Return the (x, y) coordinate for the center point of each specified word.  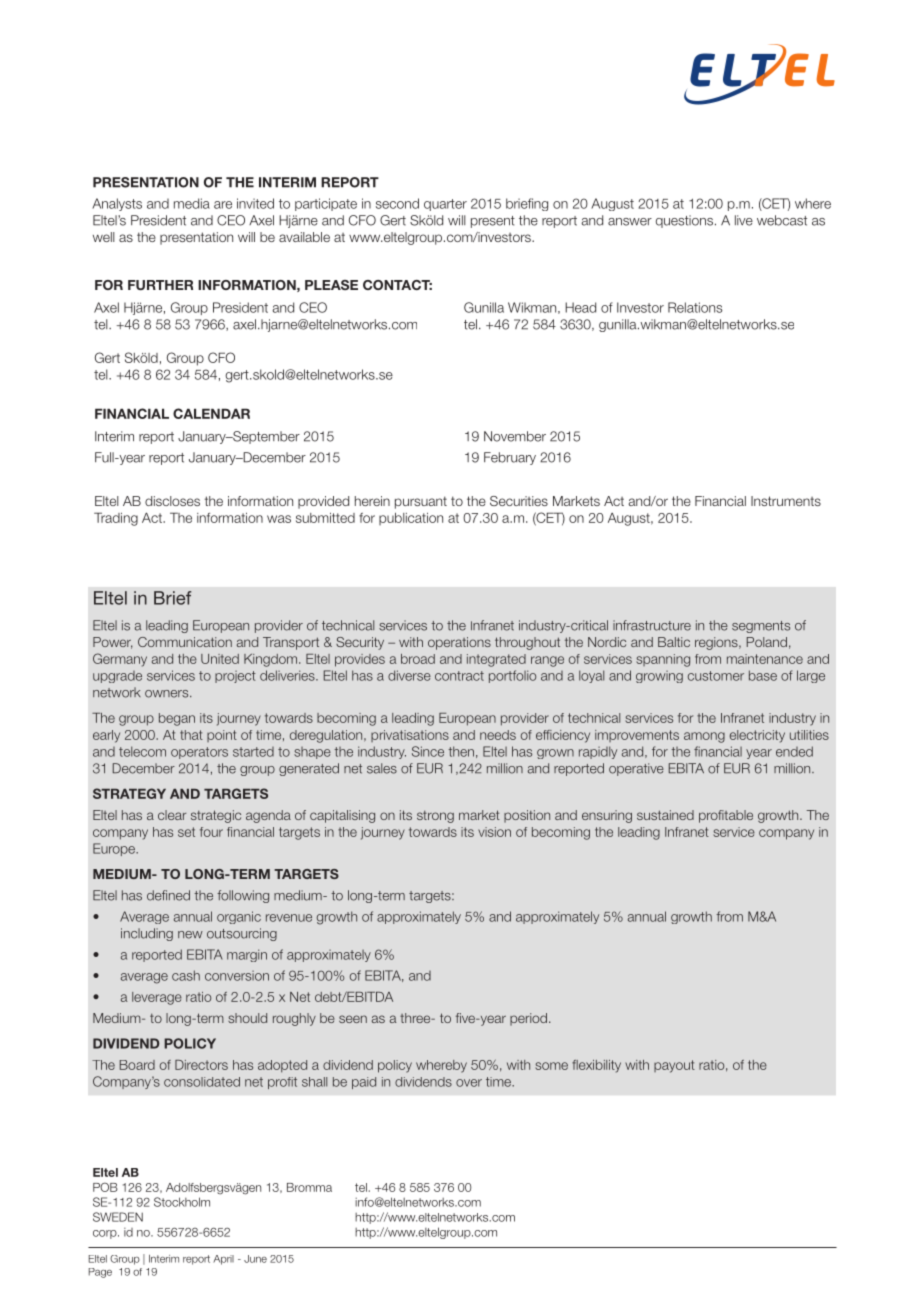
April (223, 1260)
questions (684, 221)
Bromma (309, 1187)
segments (761, 627)
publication (411, 519)
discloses (172, 501)
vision (494, 832)
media (192, 203)
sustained (665, 815)
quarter (445, 205)
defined (168, 895)
